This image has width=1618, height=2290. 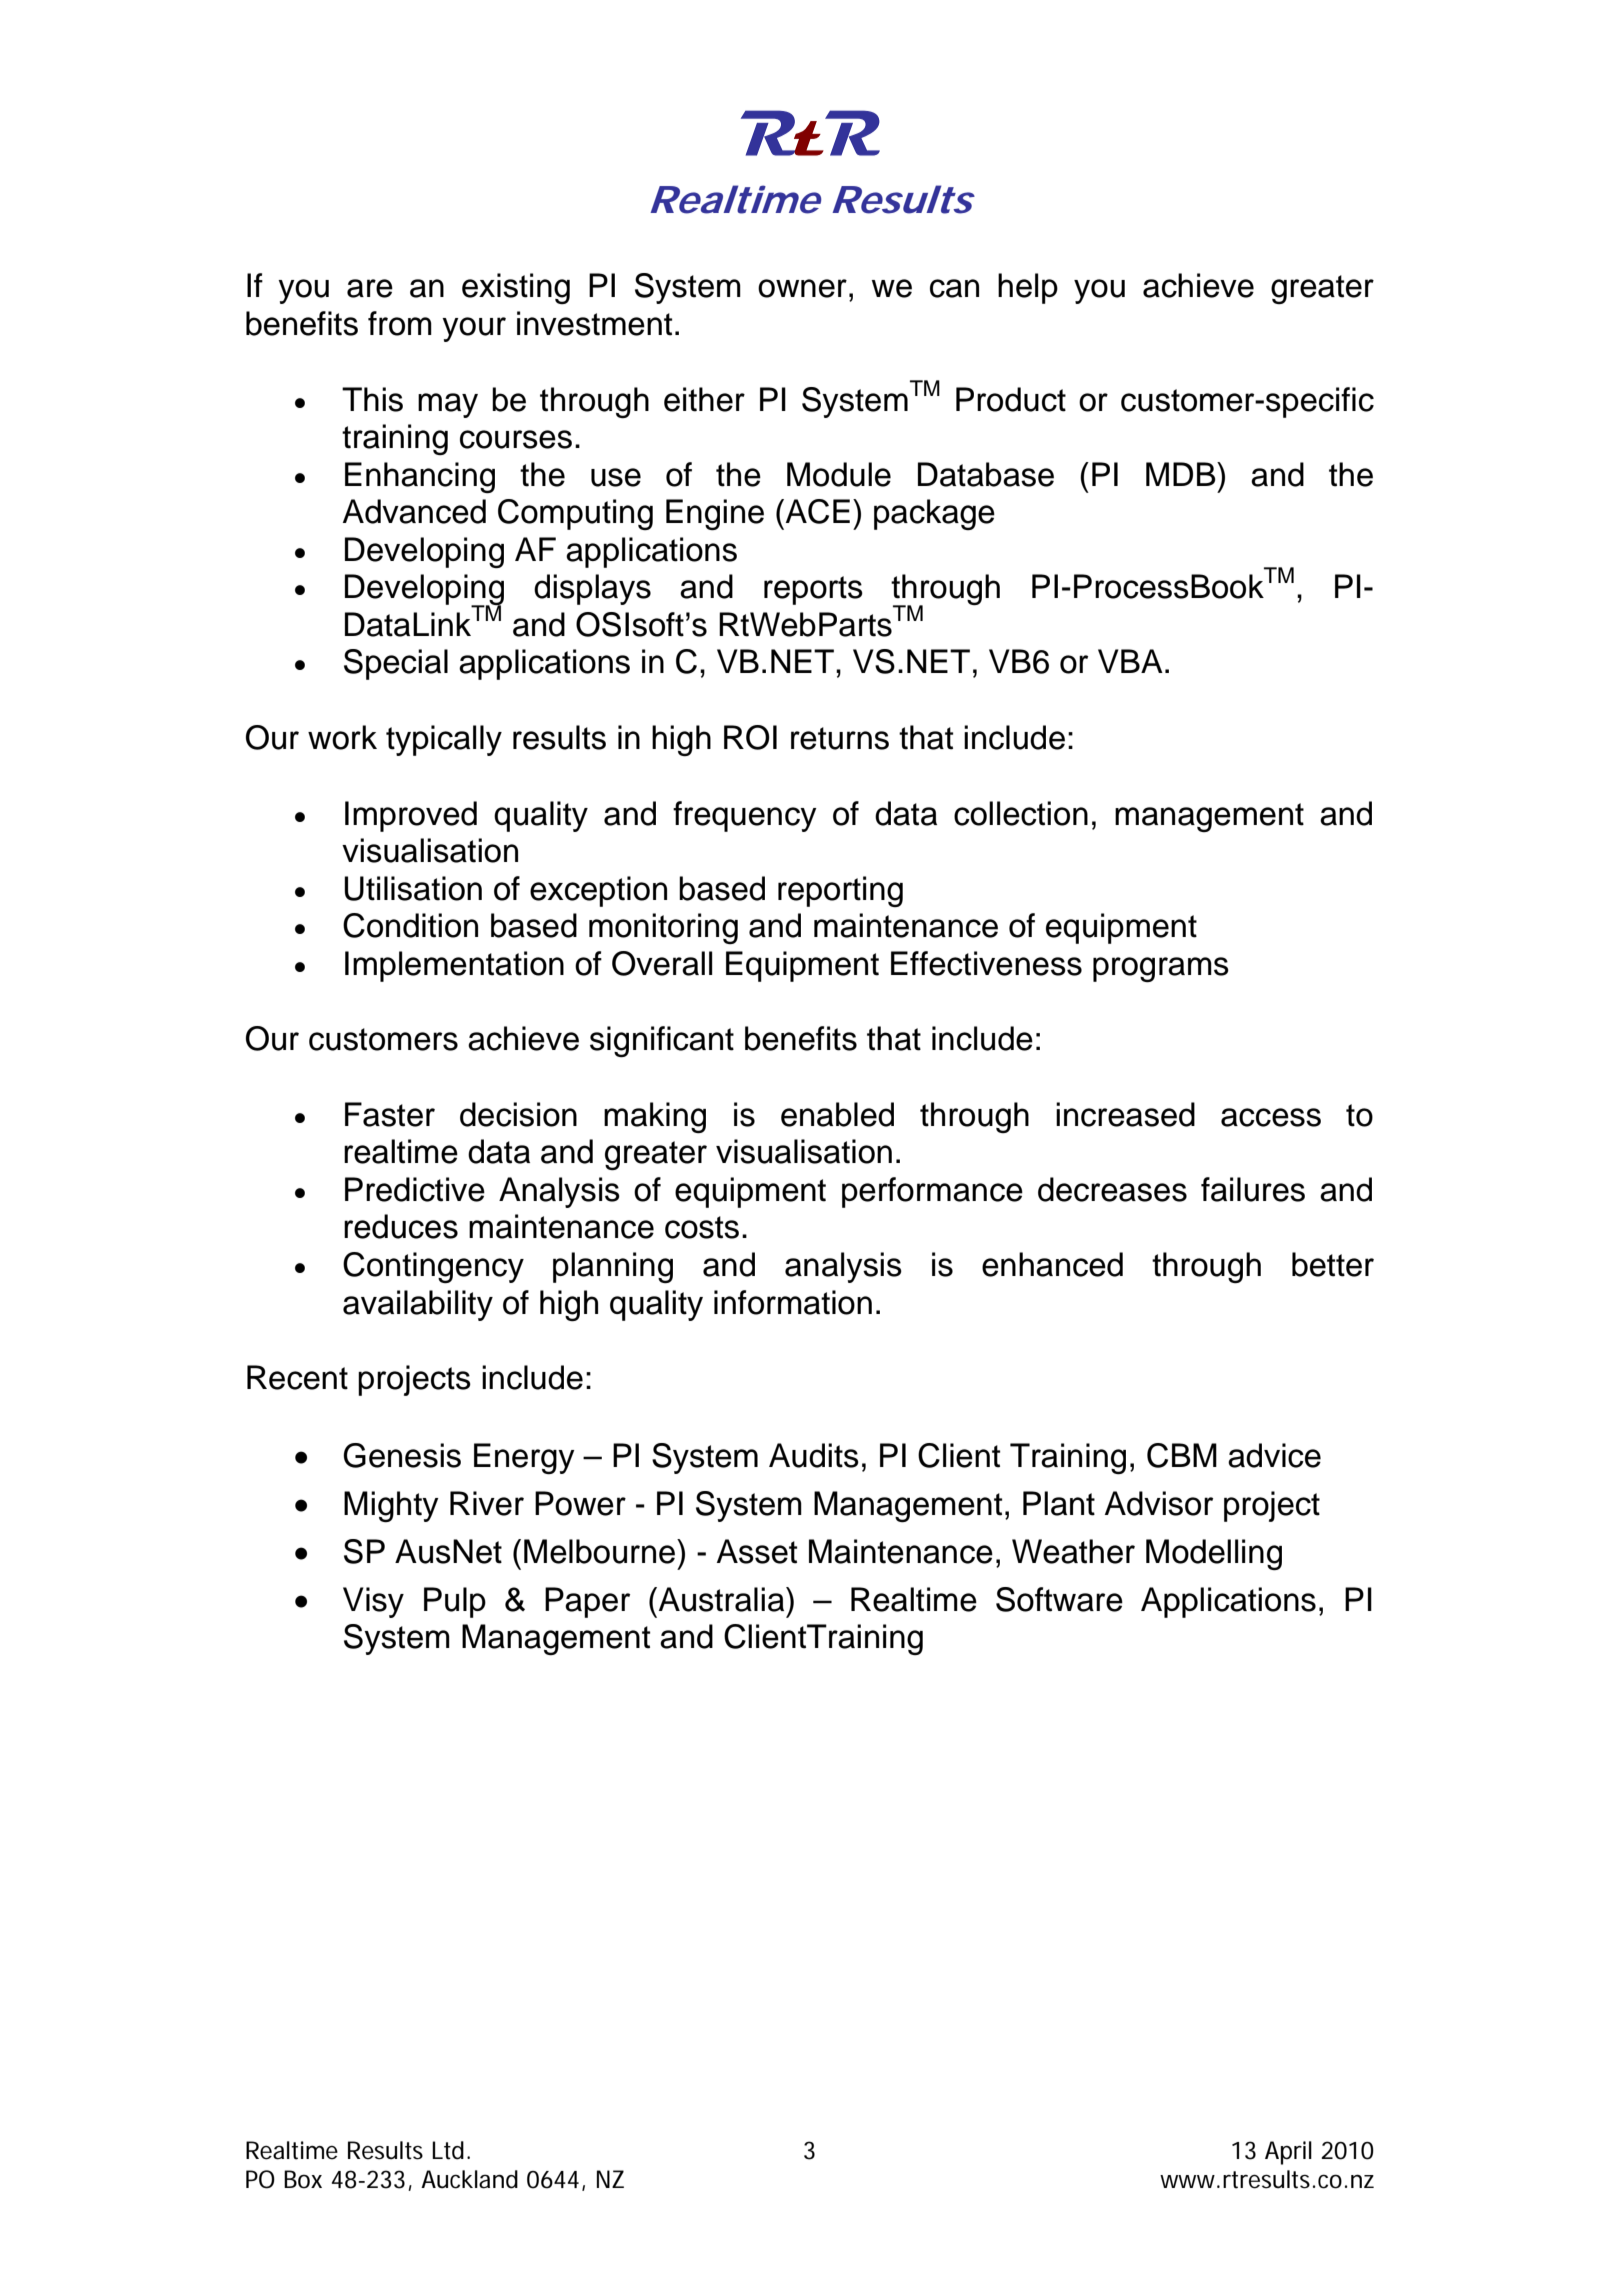 I want to click on Australia, so click(x=721, y=1599).
